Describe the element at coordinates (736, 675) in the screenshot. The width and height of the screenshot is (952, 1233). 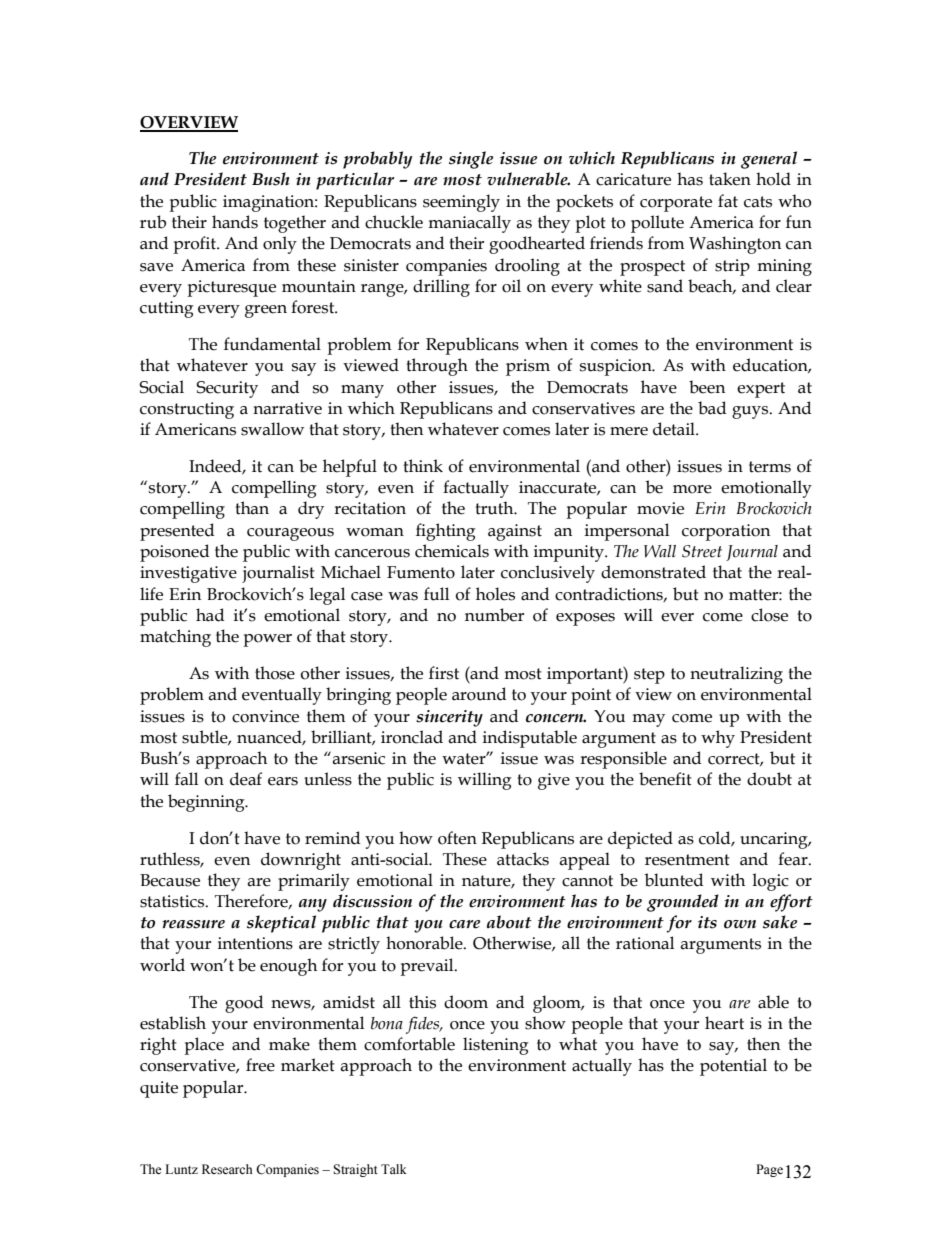
I see `neutralizing` at that location.
